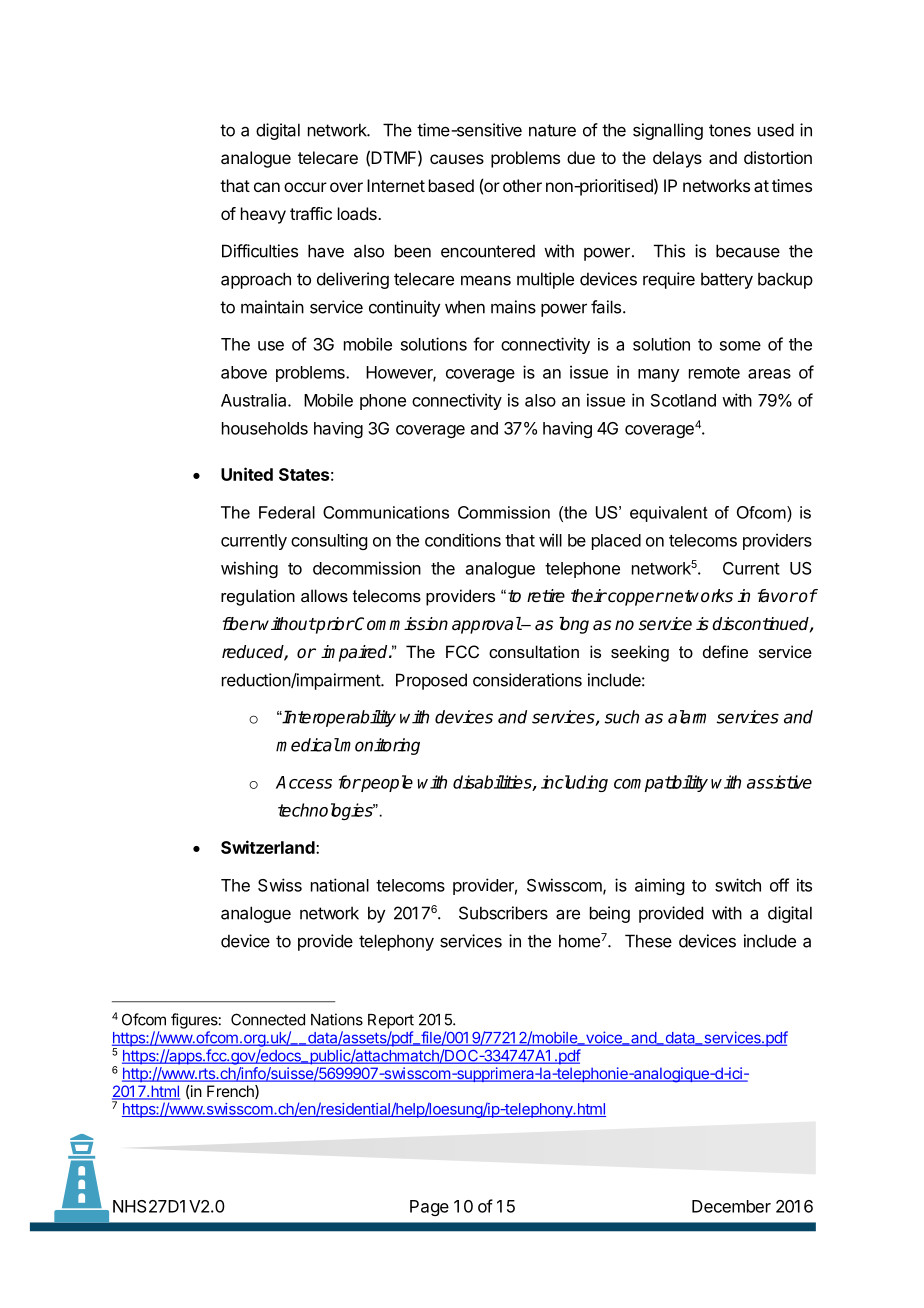  What do you see at coordinates (738, 885) in the image?
I see `switch` at bounding box center [738, 885].
